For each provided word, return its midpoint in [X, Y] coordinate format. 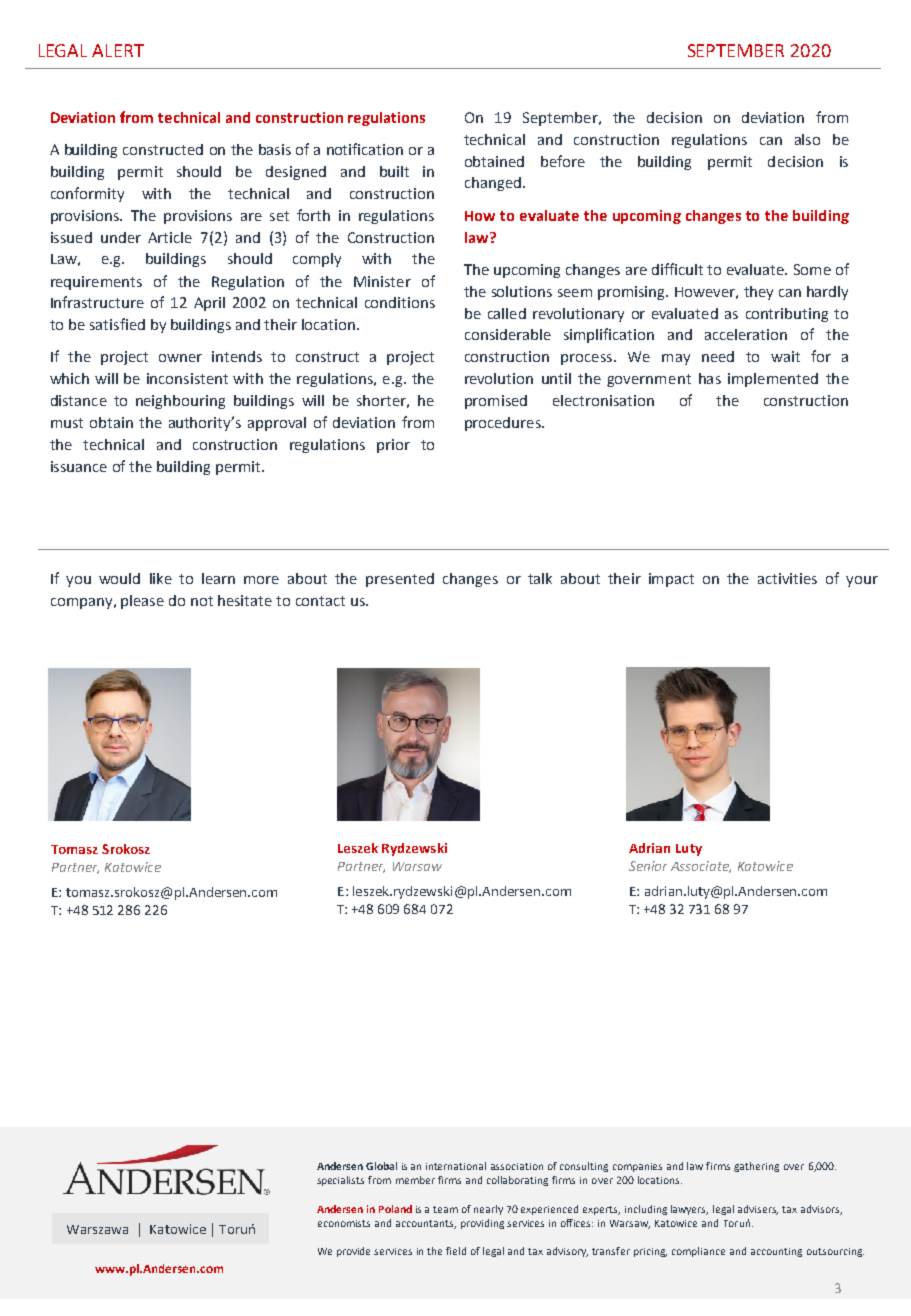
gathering [756, 1167]
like [161, 578]
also [807, 139]
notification [365, 149]
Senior [648, 866]
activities [787, 578]
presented [400, 580]
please [142, 602]
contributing [787, 315]
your [862, 581]
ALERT [118, 50]
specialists [340, 1181]
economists [344, 1223]
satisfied [117, 324]
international [456, 1166]
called [507, 313]
